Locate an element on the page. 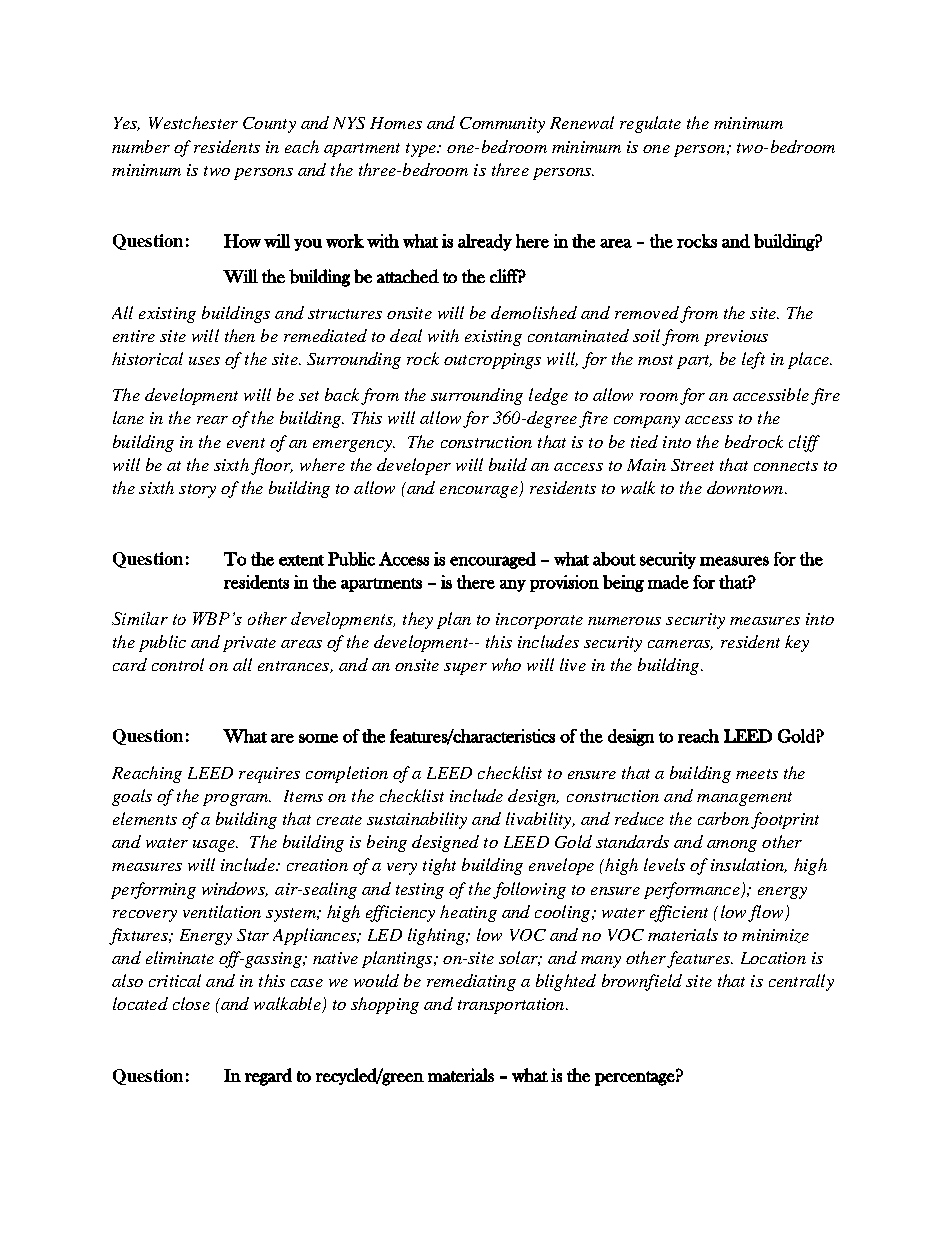  regulate is located at coordinates (650, 124).
